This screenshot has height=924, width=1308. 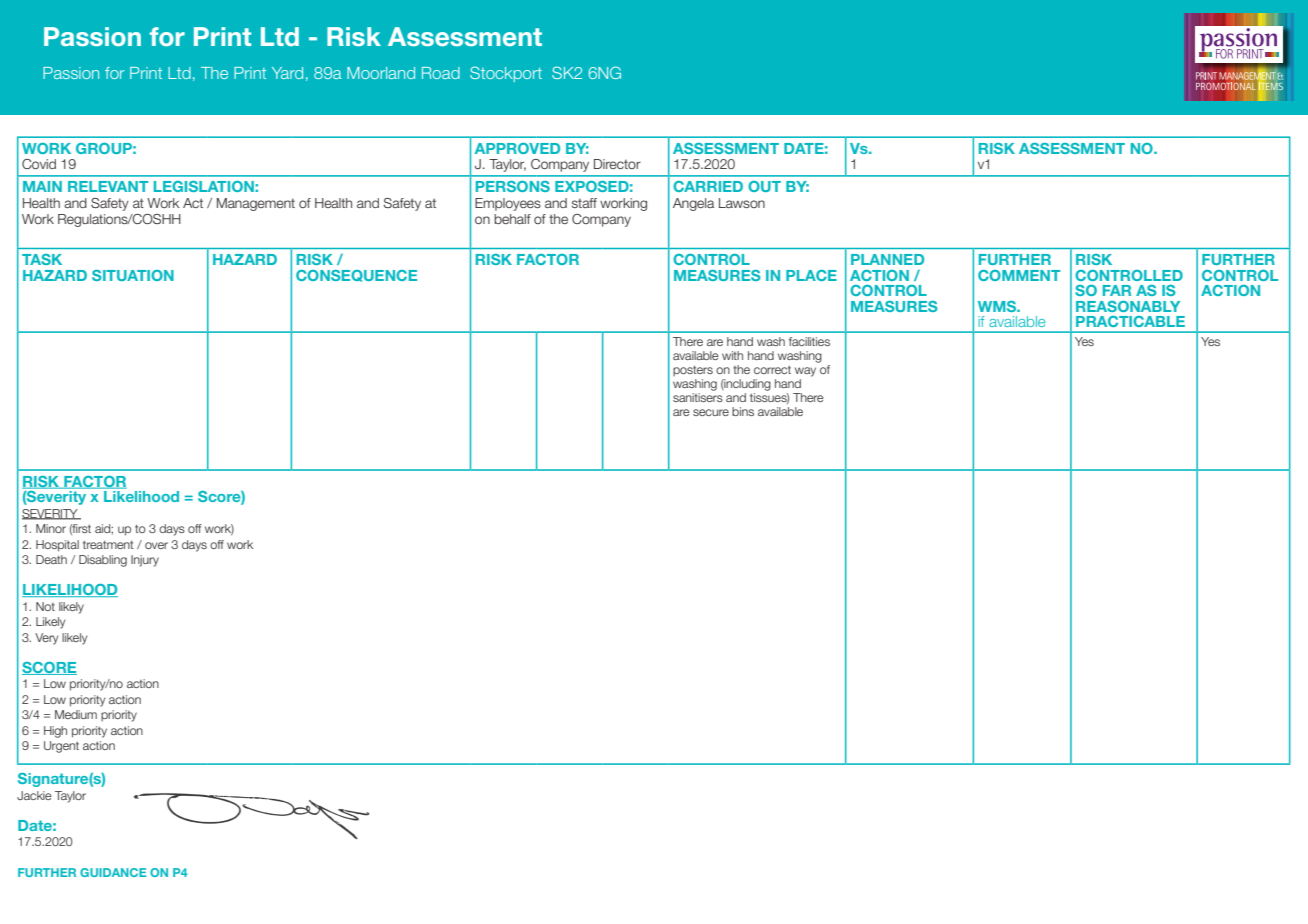 What do you see at coordinates (108, 186) in the screenshot?
I see `RELEVANT` at bounding box center [108, 186].
